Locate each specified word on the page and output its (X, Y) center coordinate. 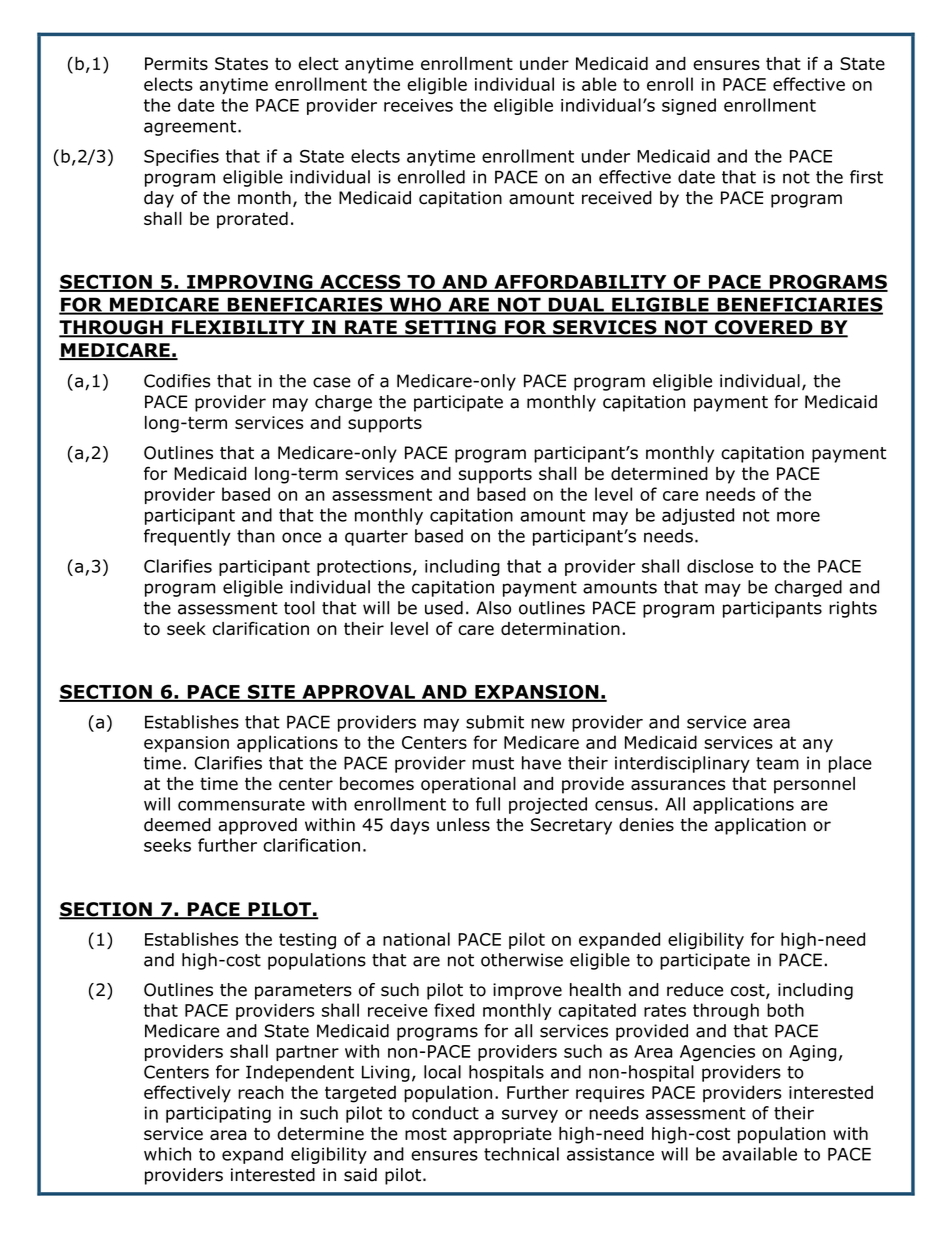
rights (853, 609)
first (866, 177)
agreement (190, 128)
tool (299, 608)
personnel (814, 785)
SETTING (450, 328)
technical (521, 1154)
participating (218, 1114)
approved (257, 826)
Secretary (571, 826)
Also (493, 608)
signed (689, 106)
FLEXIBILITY (238, 328)
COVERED (763, 328)
